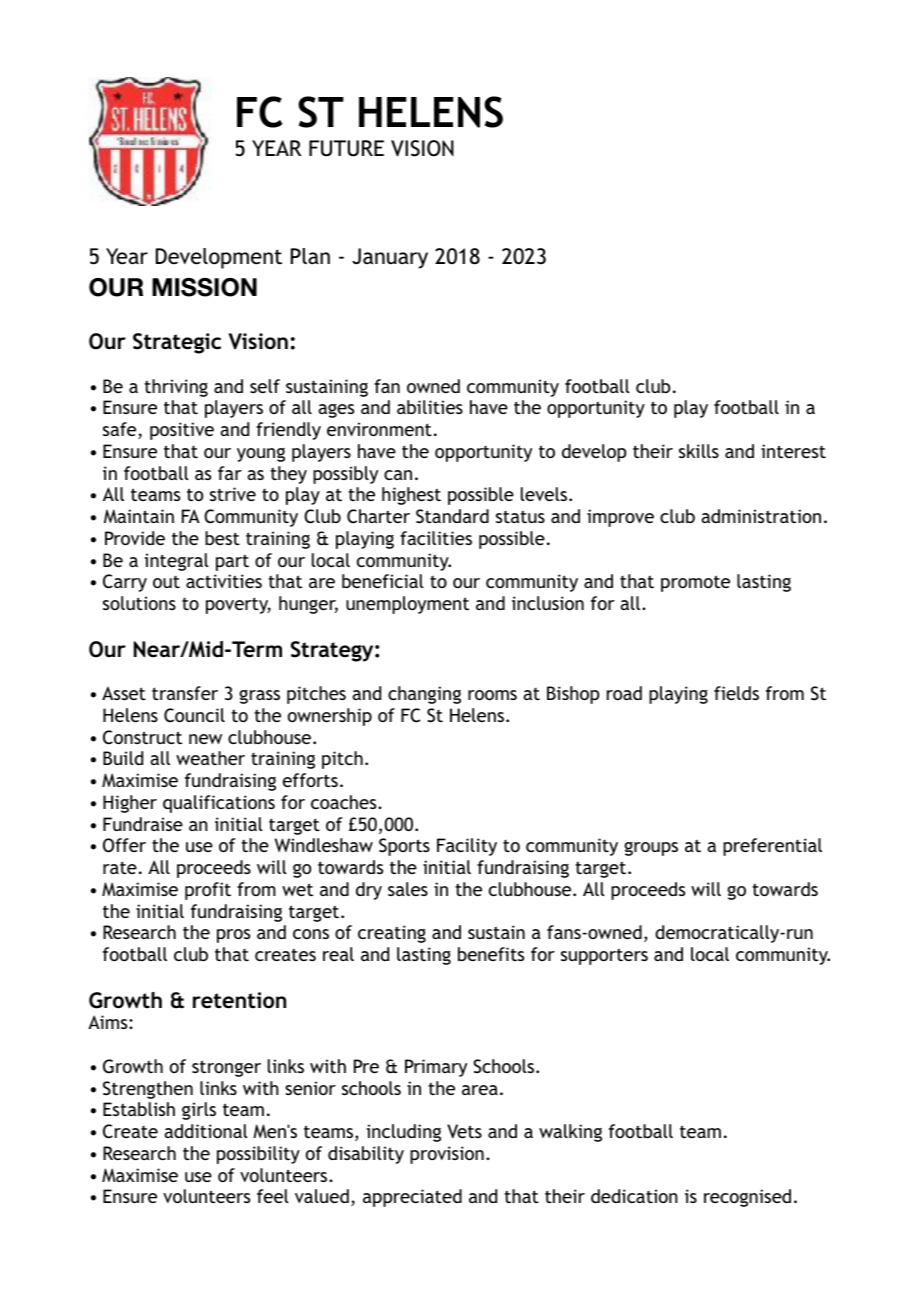 The image size is (924, 1308). I want to click on transfer, so click(185, 693).
